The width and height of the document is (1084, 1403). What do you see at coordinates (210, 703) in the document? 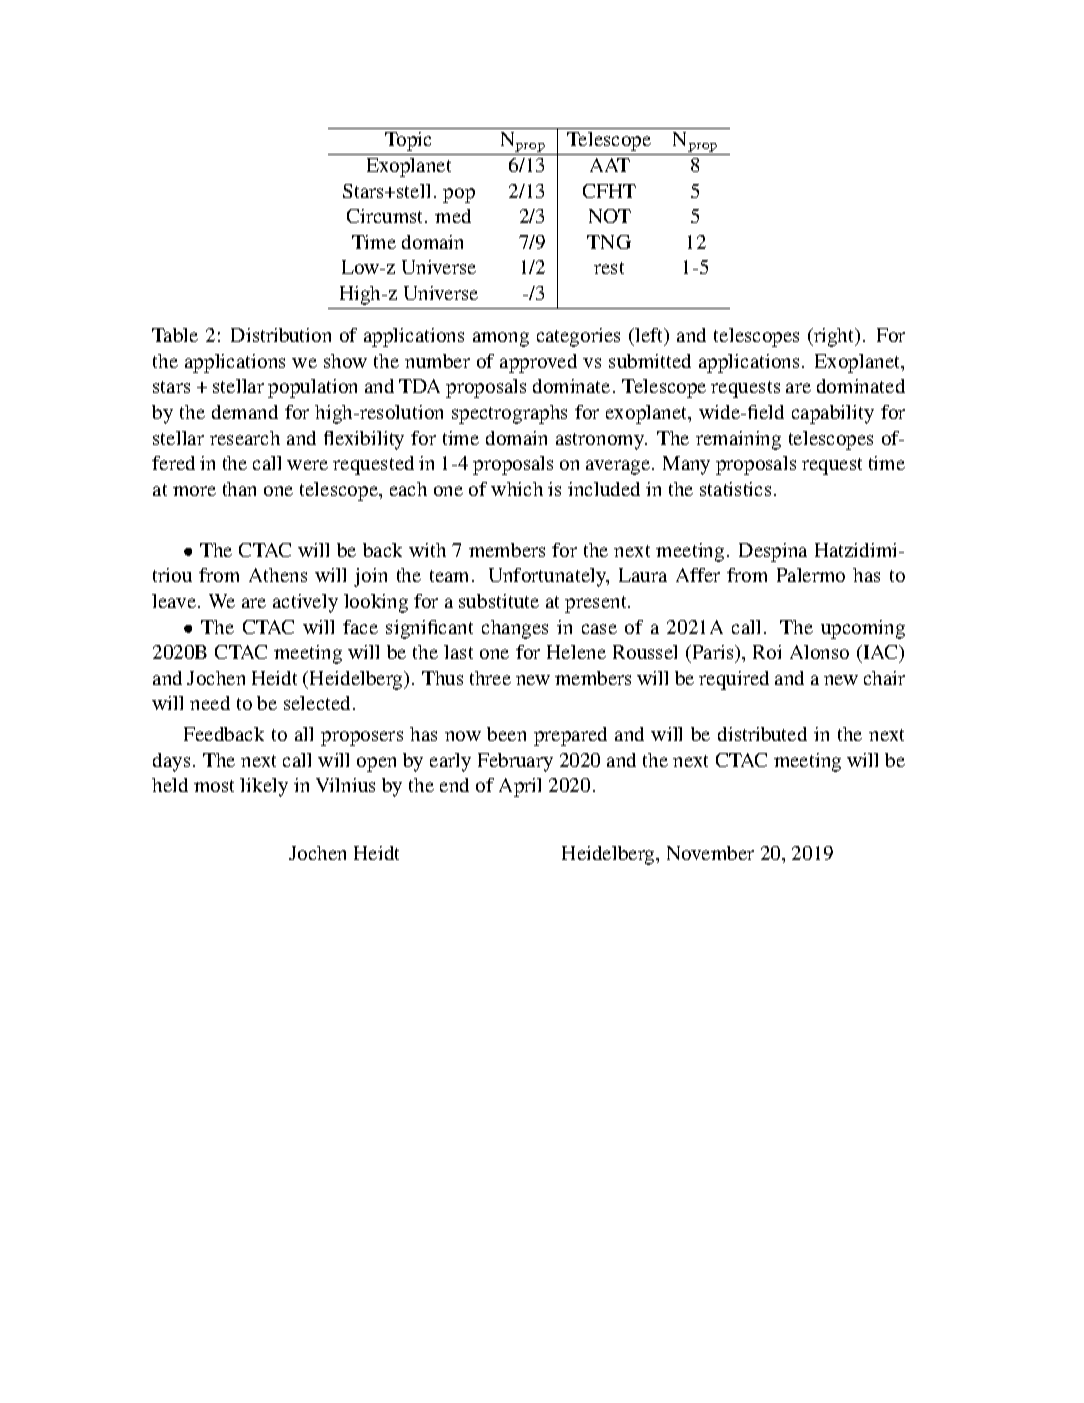
I see `need` at bounding box center [210, 703].
